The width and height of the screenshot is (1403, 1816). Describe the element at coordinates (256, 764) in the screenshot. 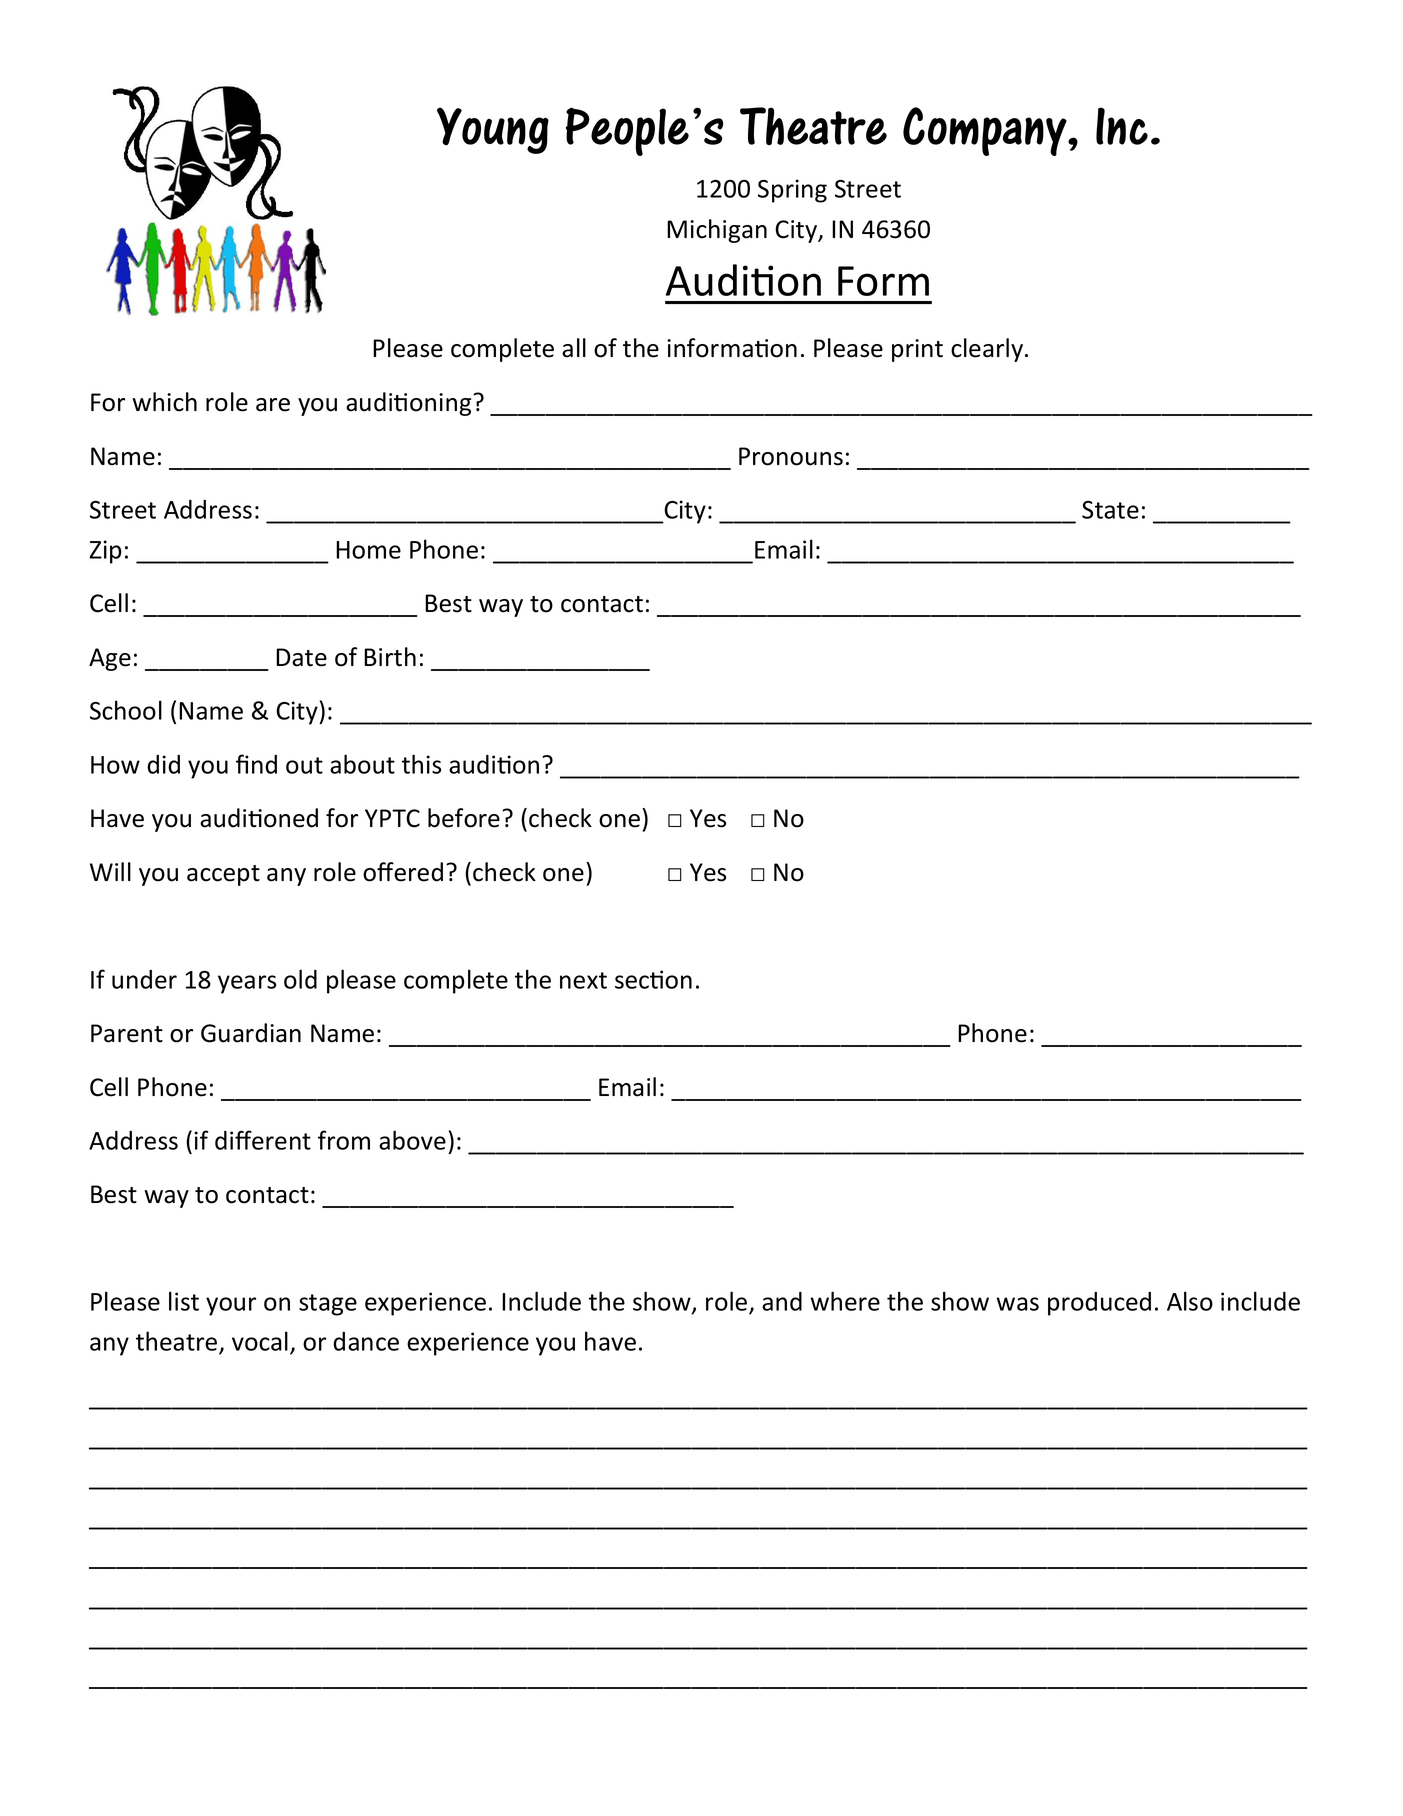

I see `find` at that location.
